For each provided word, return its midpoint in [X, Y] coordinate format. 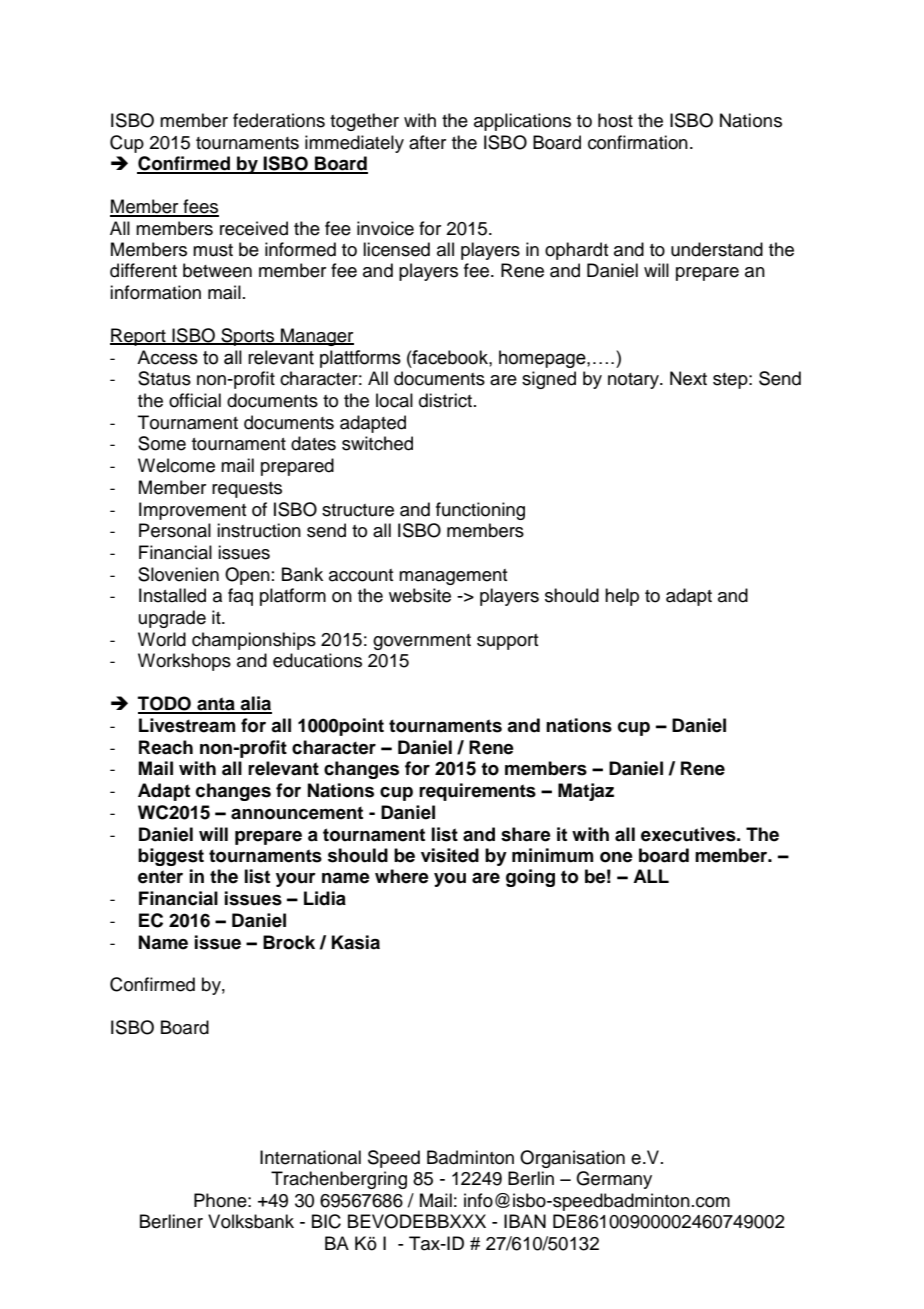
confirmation [638, 142]
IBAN [525, 1221]
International [310, 1157]
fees [200, 207]
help [622, 597]
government [422, 642]
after [427, 142]
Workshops [184, 662]
